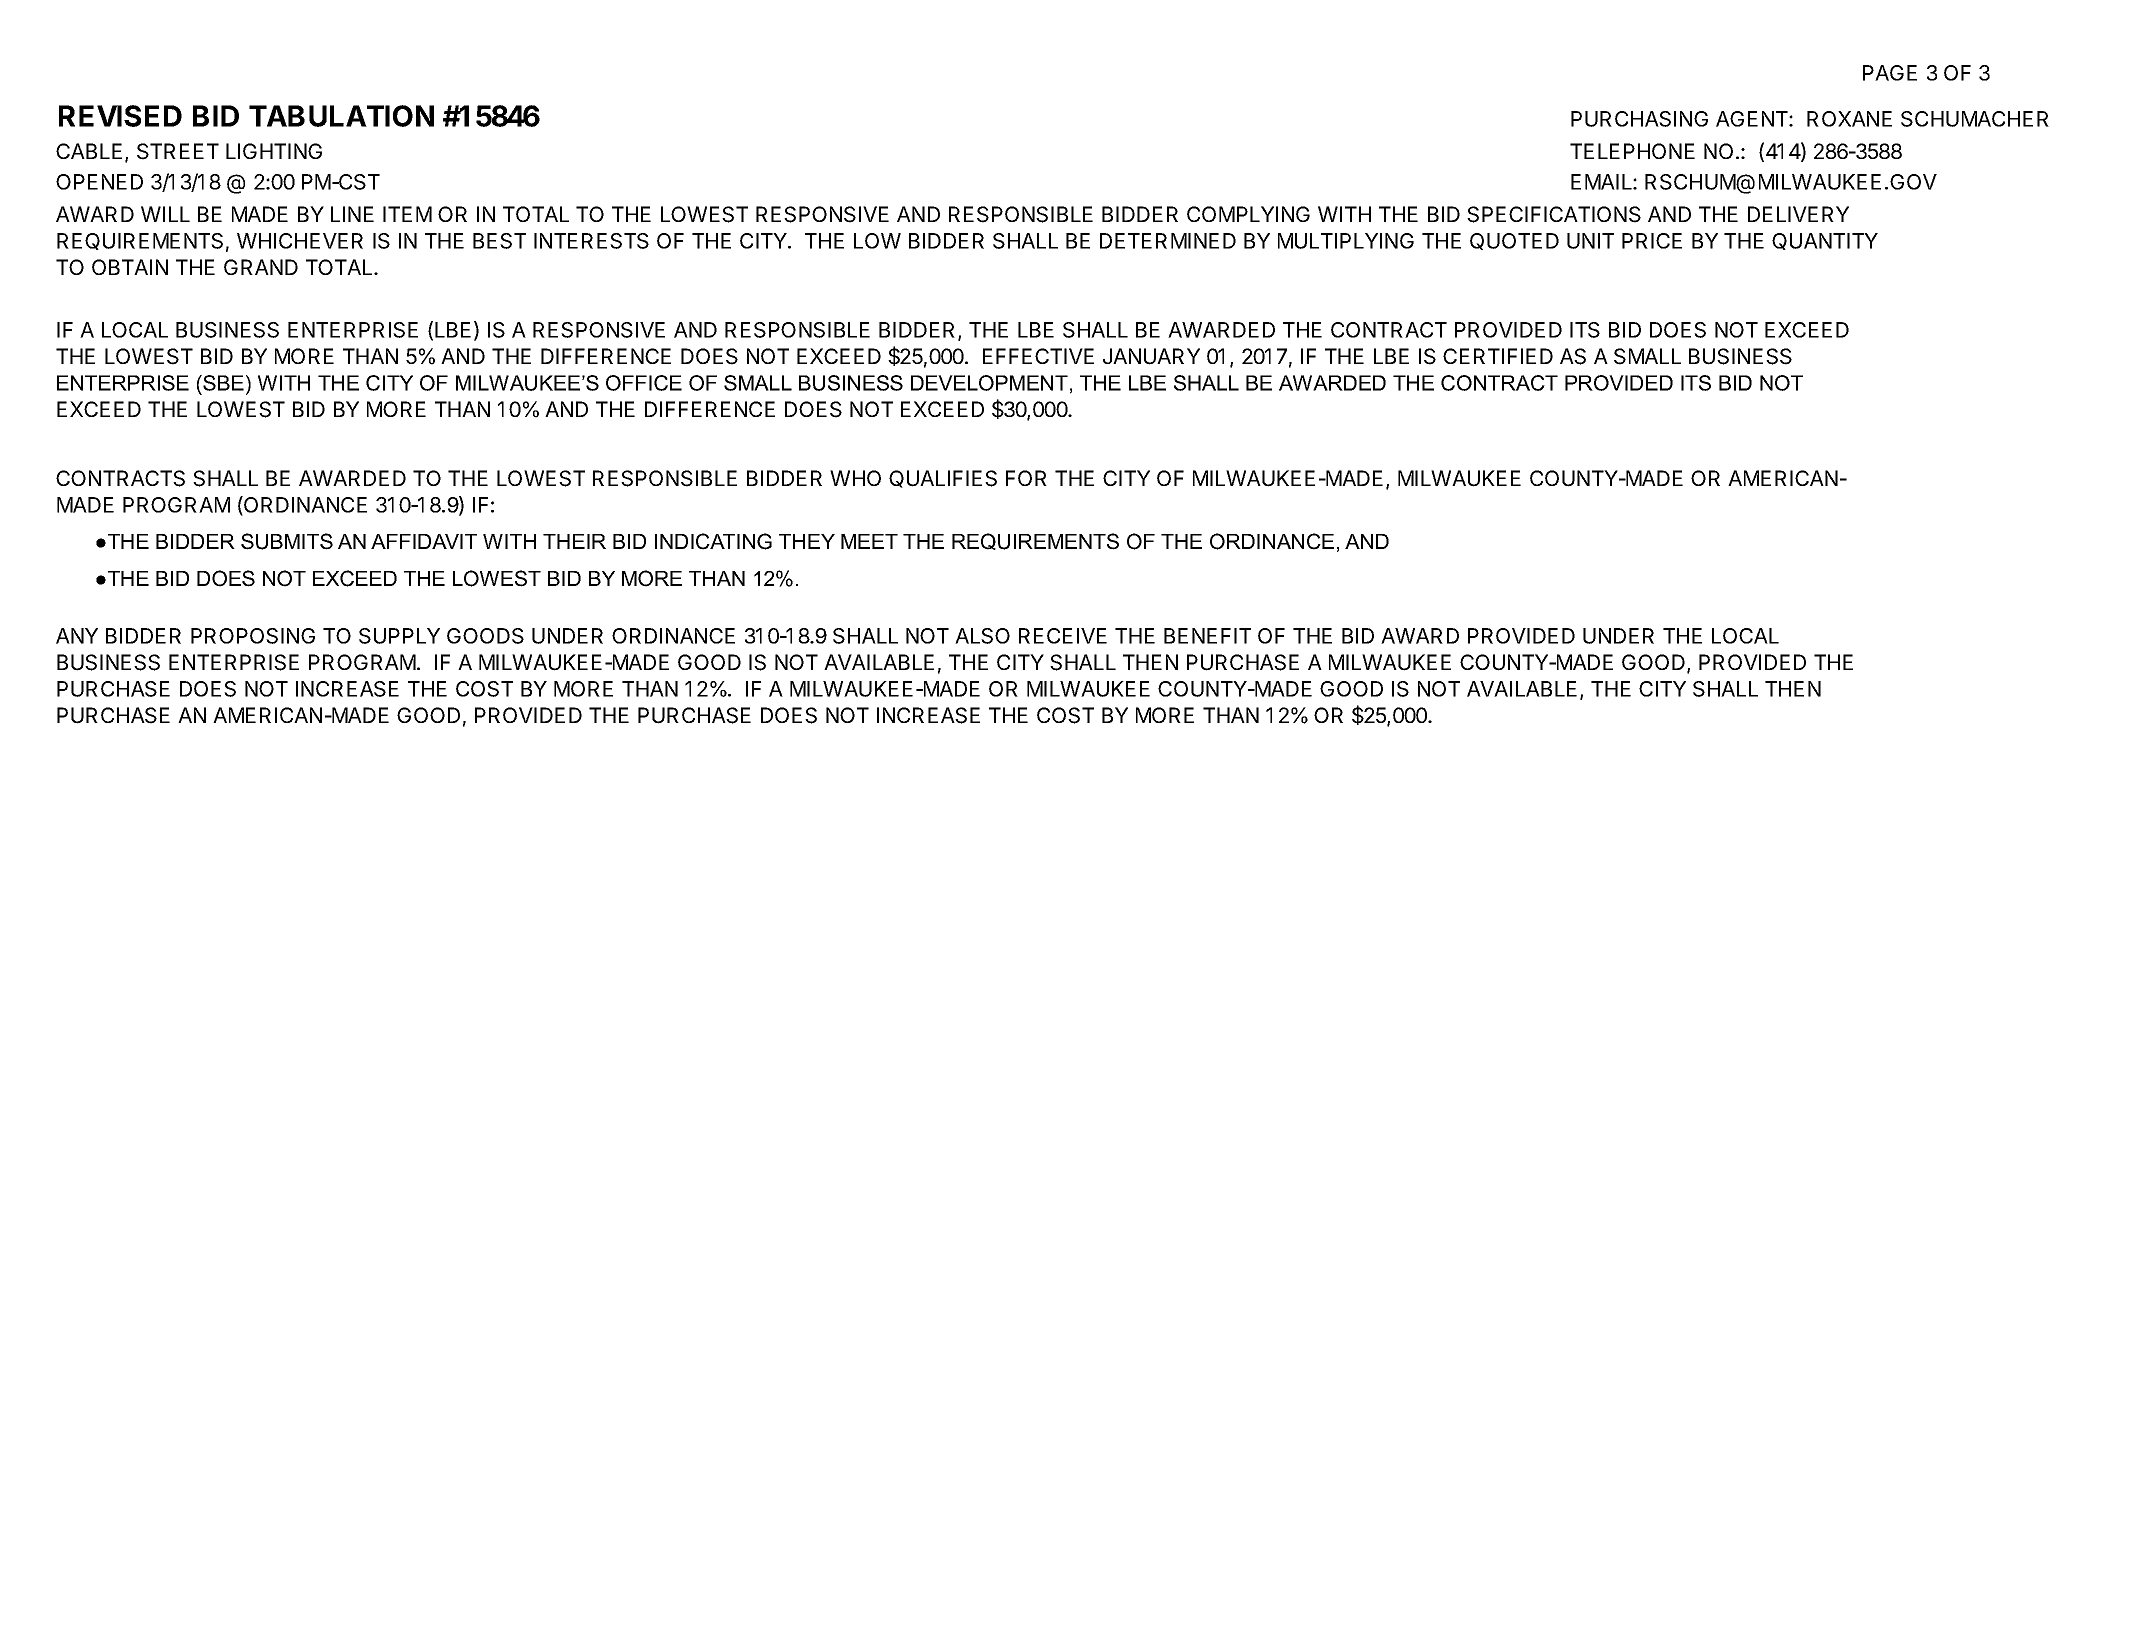  I want to click on PURCHASING, so click(1639, 119).
